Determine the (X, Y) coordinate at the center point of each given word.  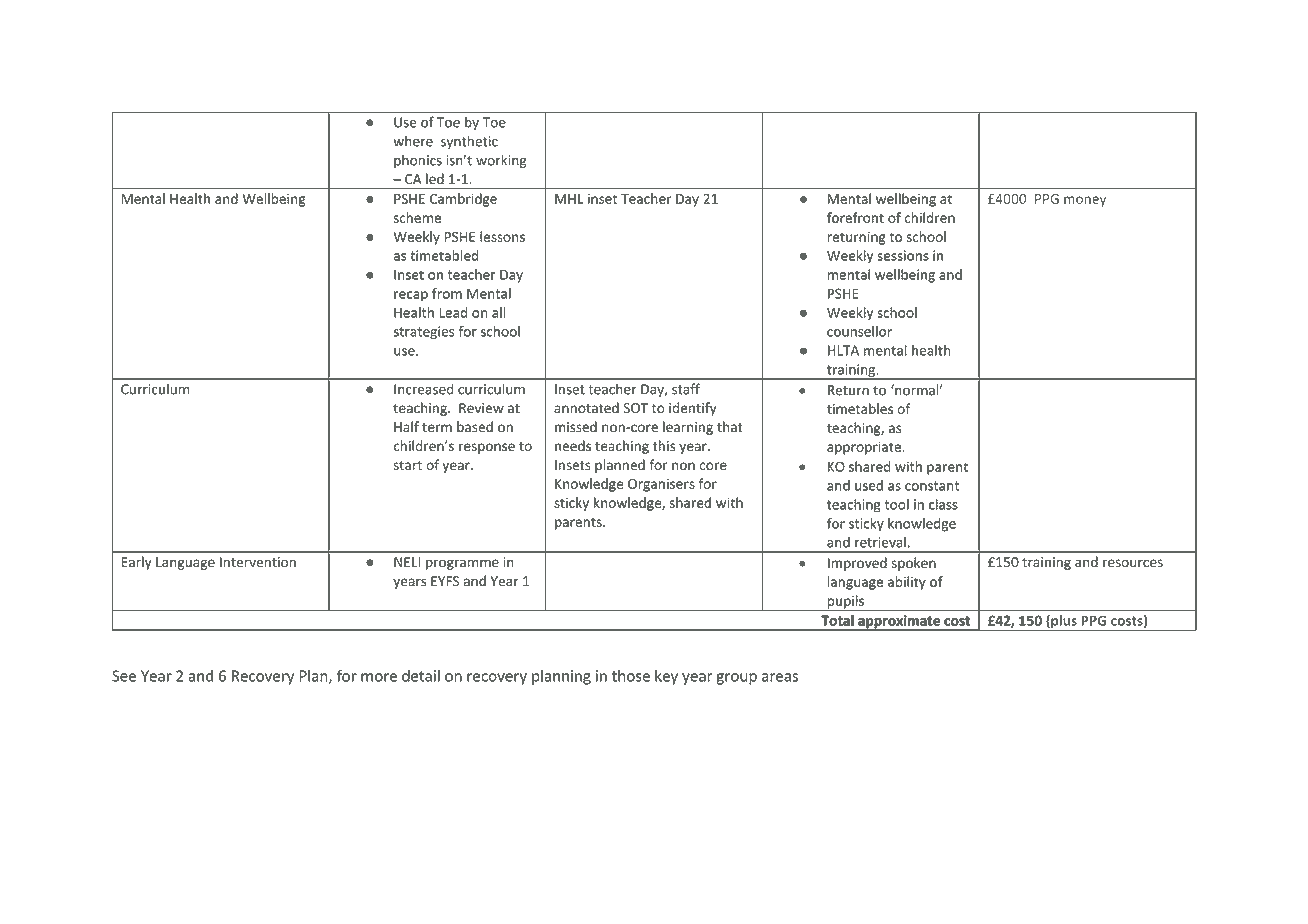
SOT (635, 408)
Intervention (258, 562)
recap (411, 296)
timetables (860, 408)
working (501, 161)
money (1085, 201)
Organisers (661, 485)
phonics (418, 161)
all (499, 312)
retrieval (880, 542)
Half (406, 426)
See (124, 676)
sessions (903, 255)
